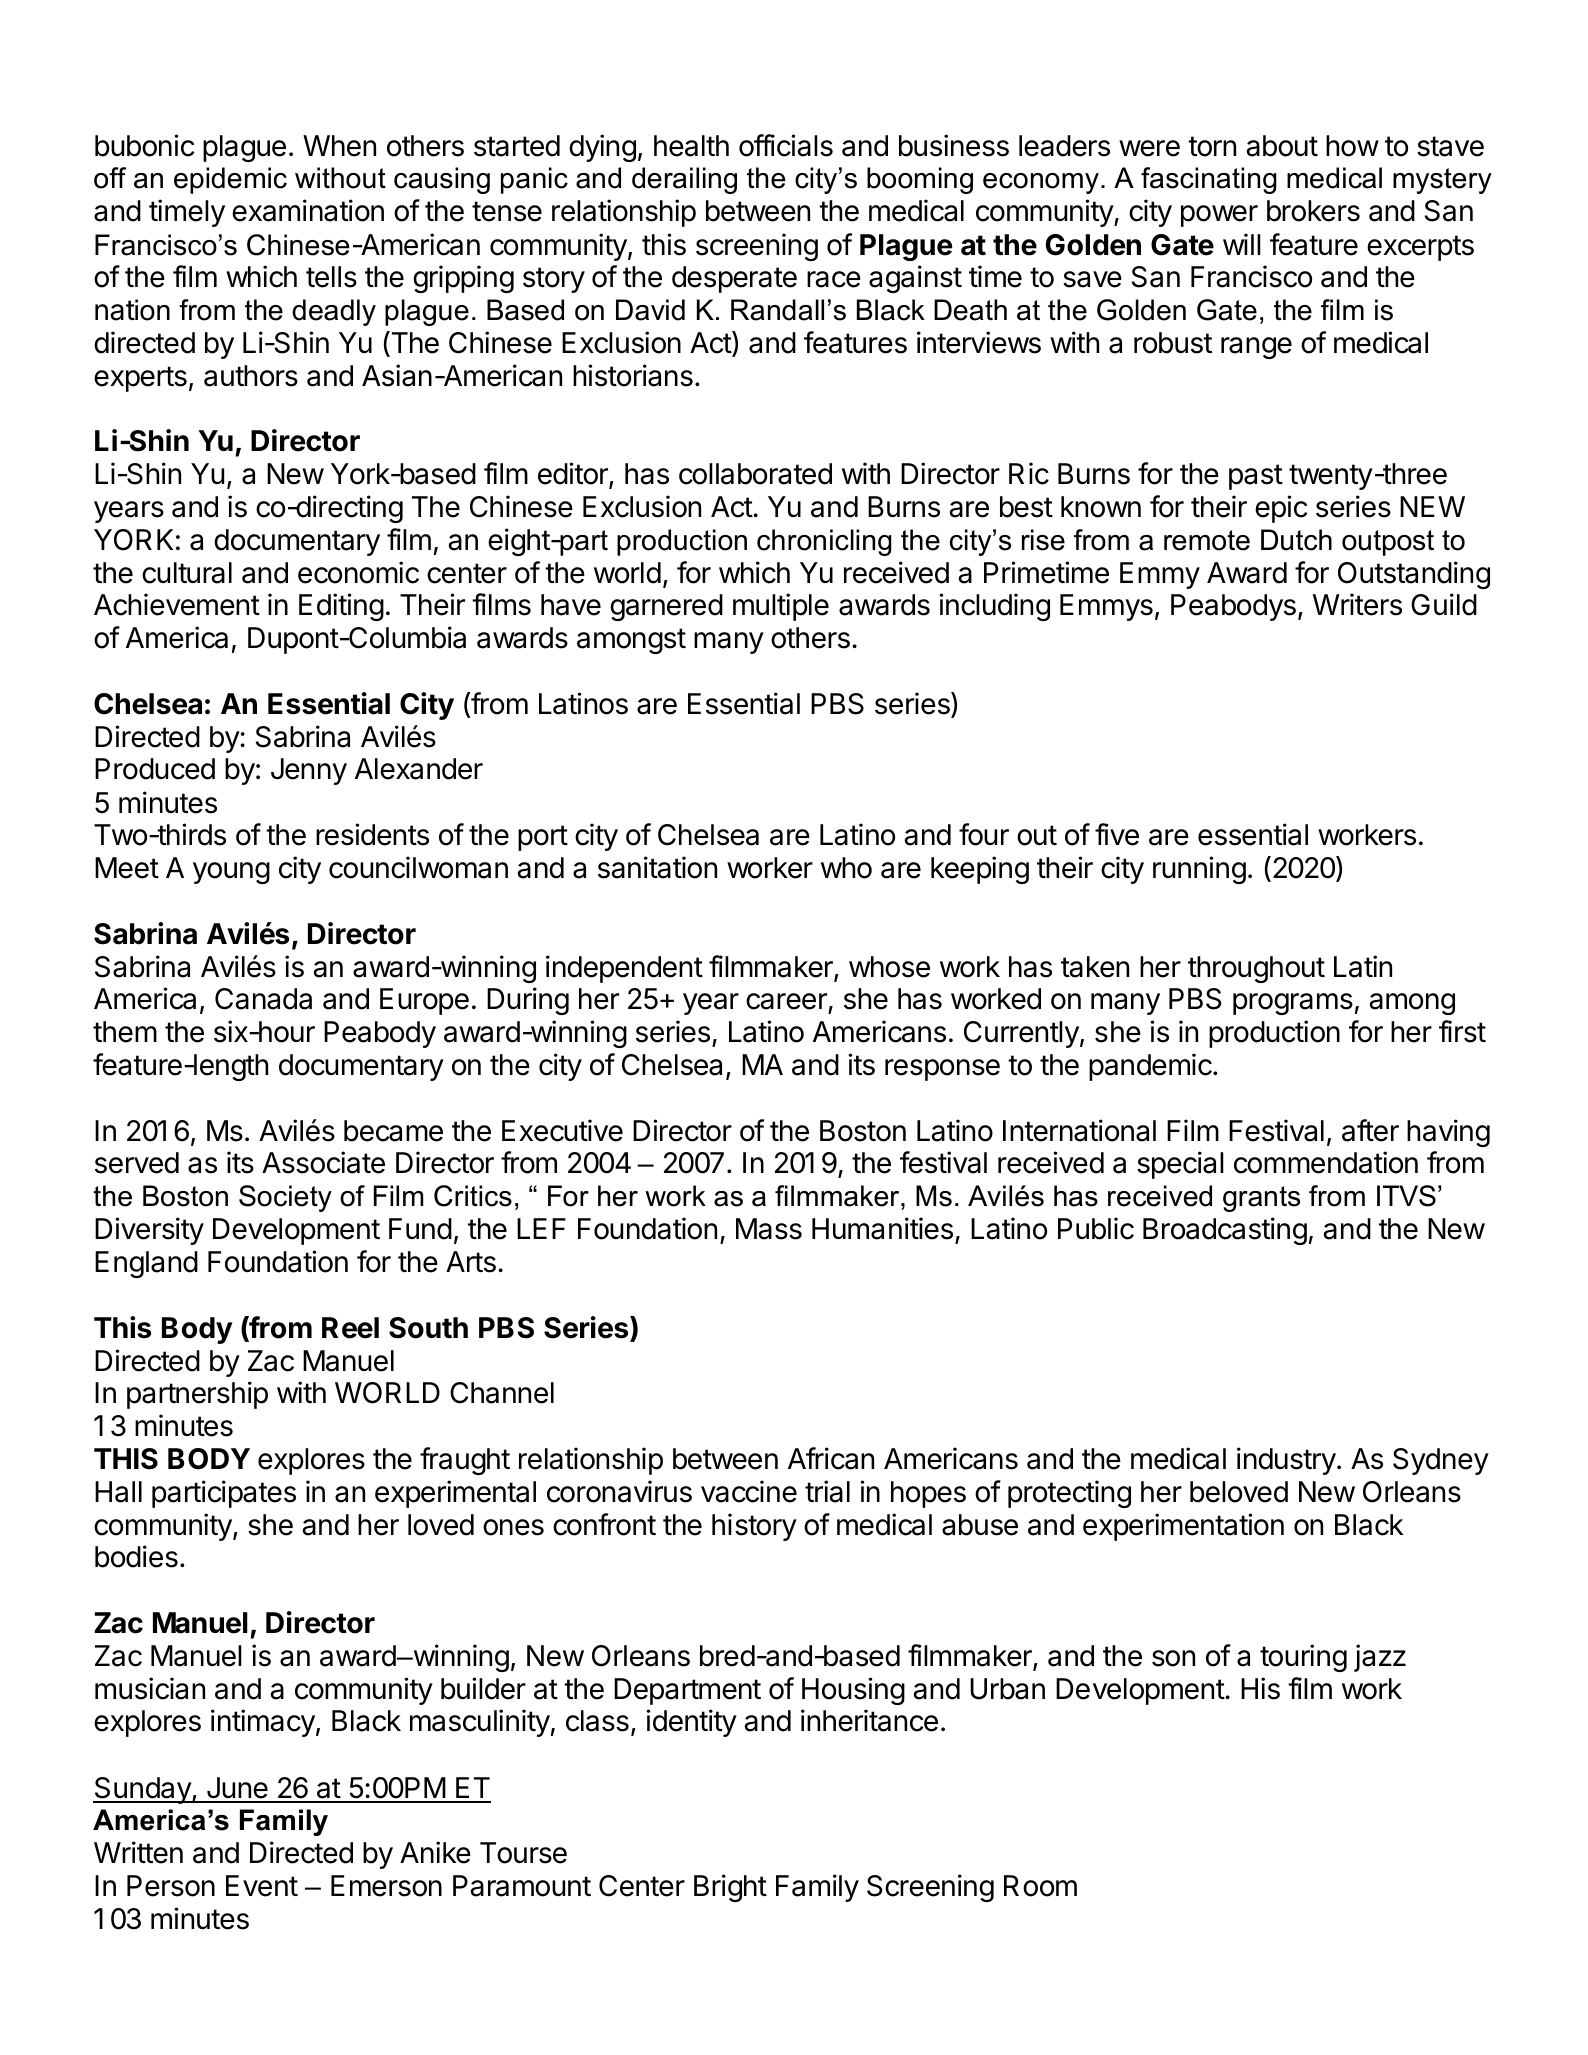  What do you see at coordinates (350, 1328) in the screenshot?
I see `Reel` at bounding box center [350, 1328].
